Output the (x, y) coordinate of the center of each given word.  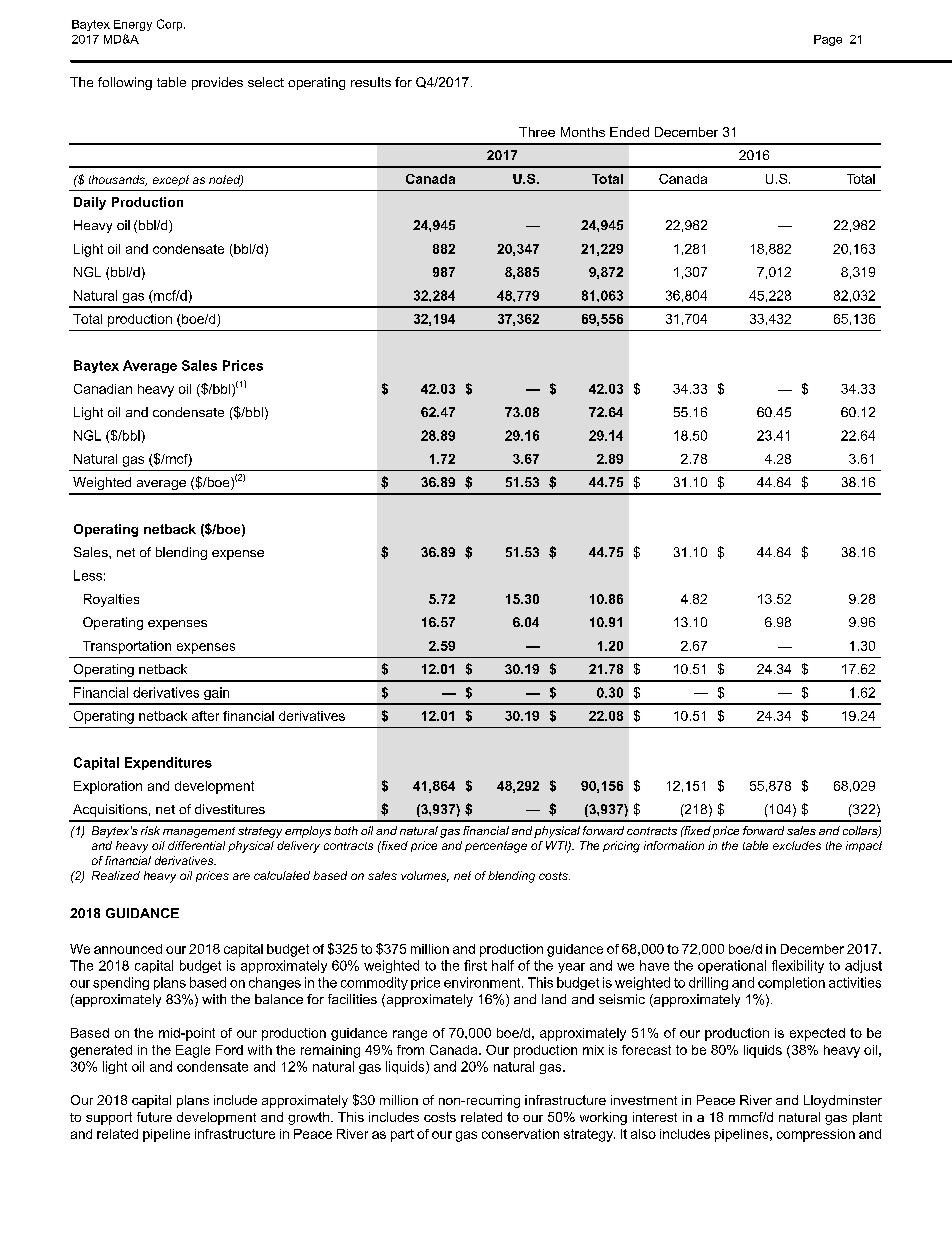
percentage (496, 847)
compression (816, 1135)
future (154, 1117)
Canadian (103, 389)
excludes (797, 845)
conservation (520, 1134)
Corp (171, 25)
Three (537, 132)
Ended (629, 132)
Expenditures (168, 763)
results (371, 82)
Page (828, 40)
